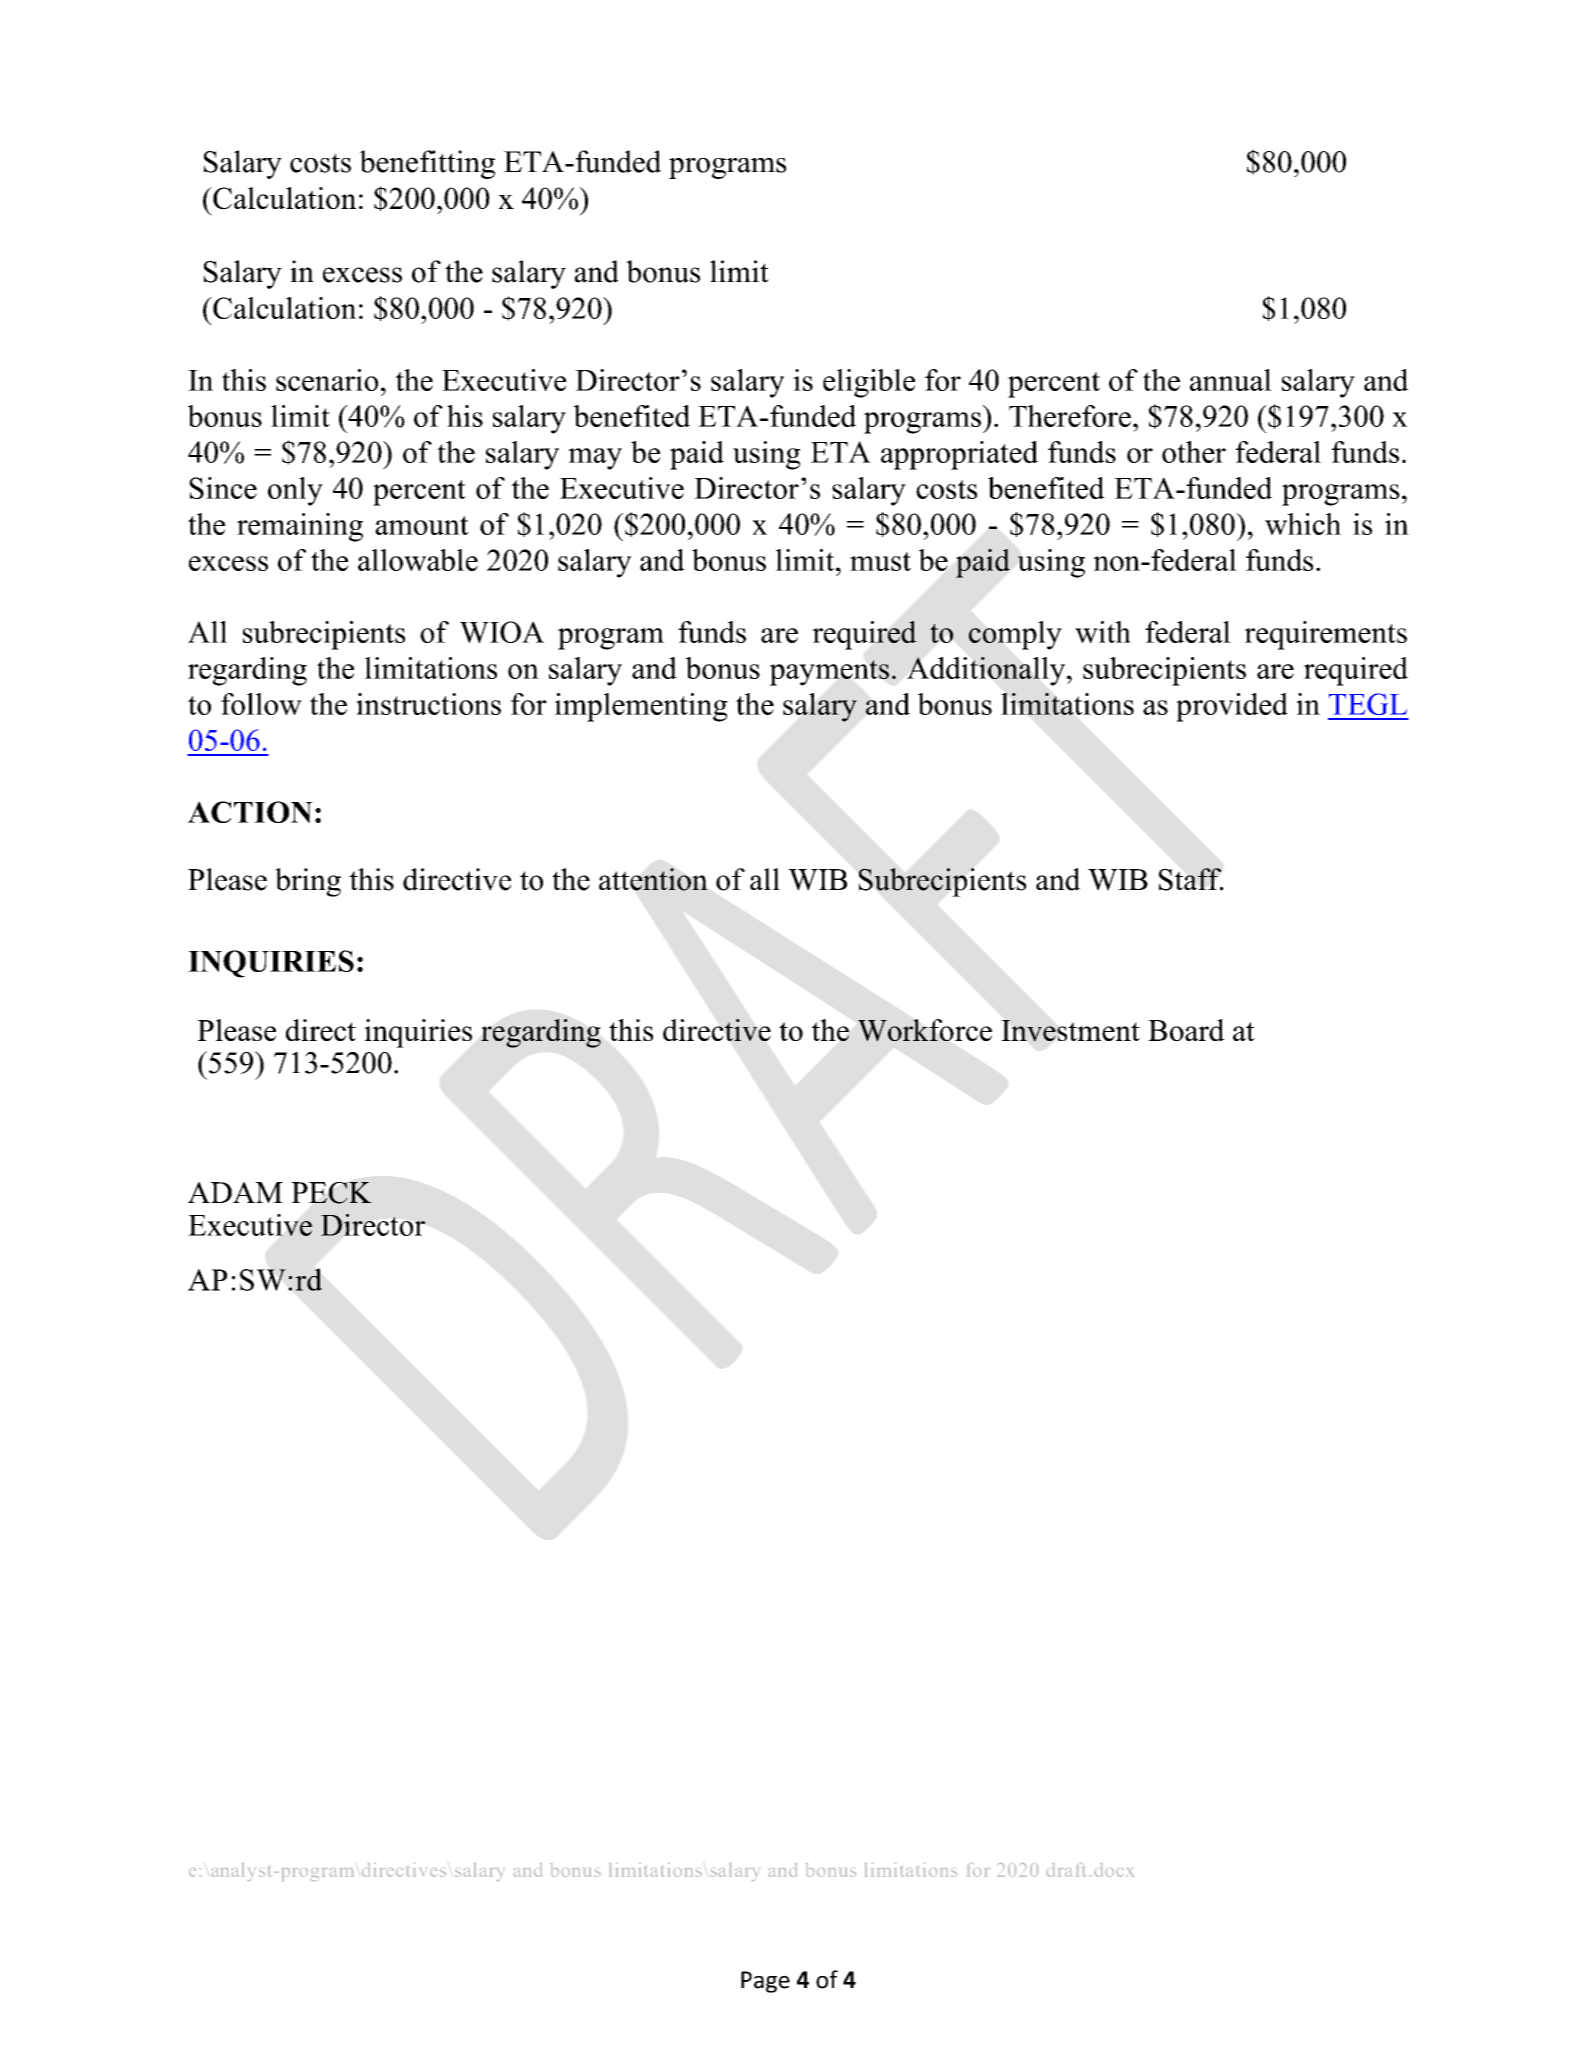 The width and height of the page is (1596, 2066). What do you see at coordinates (829, 673) in the page?
I see `payments` at bounding box center [829, 673].
